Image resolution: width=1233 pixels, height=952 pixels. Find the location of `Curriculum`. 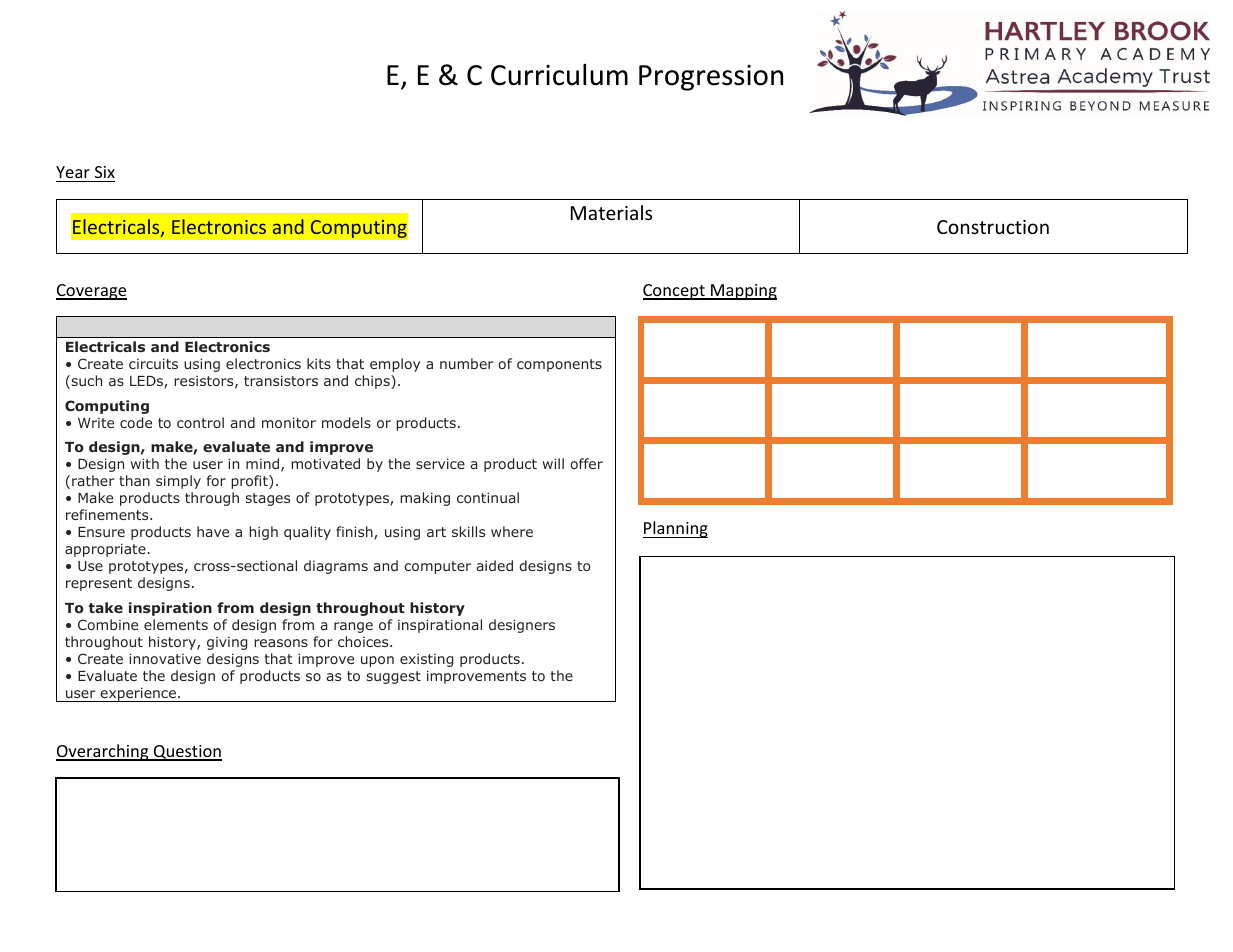

Curriculum is located at coordinates (559, 75).
